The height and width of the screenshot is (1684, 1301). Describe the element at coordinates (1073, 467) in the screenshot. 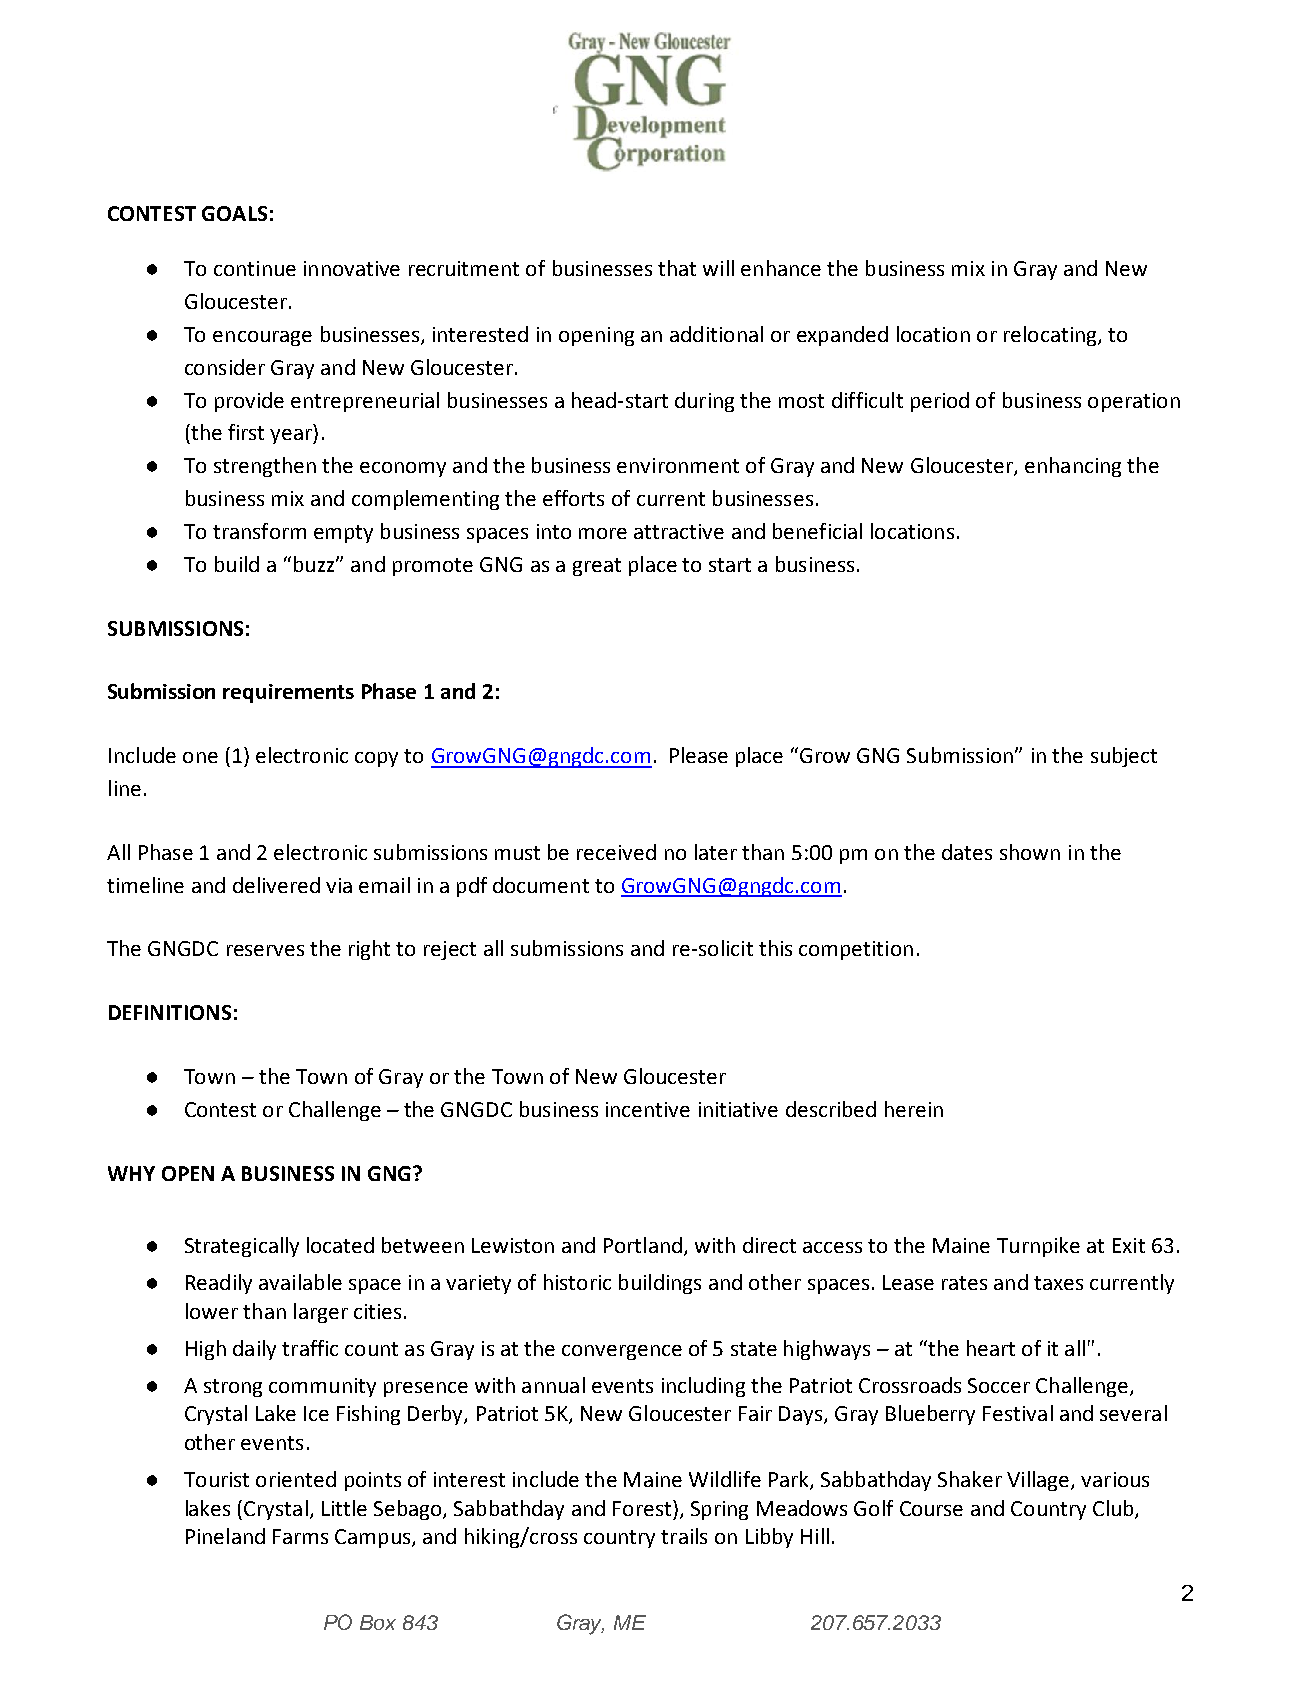

I see `enhancing` at that location.
